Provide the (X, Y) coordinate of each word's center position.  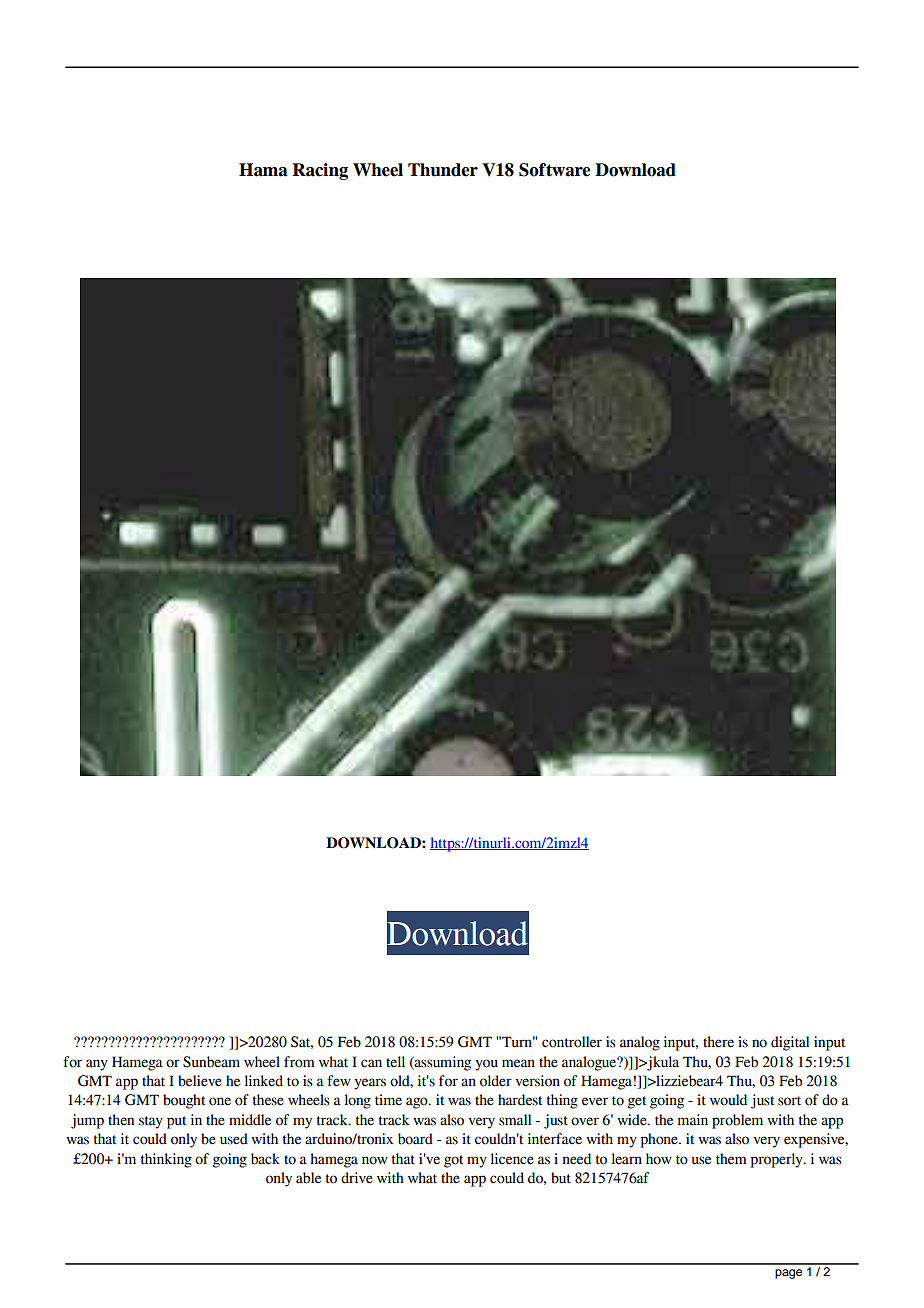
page (788, 1274)
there (718, 1042)
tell (395, 1062)
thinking (166, 1160)
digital (790, 1043)
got (453, 1161)
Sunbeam (211, 1062)
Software (554, 170)
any (97, 1065)
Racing (320, 171)
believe (200, 1081)
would (728, 1100)
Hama (263, 170)
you (486, 1065)
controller (572, 1042)
